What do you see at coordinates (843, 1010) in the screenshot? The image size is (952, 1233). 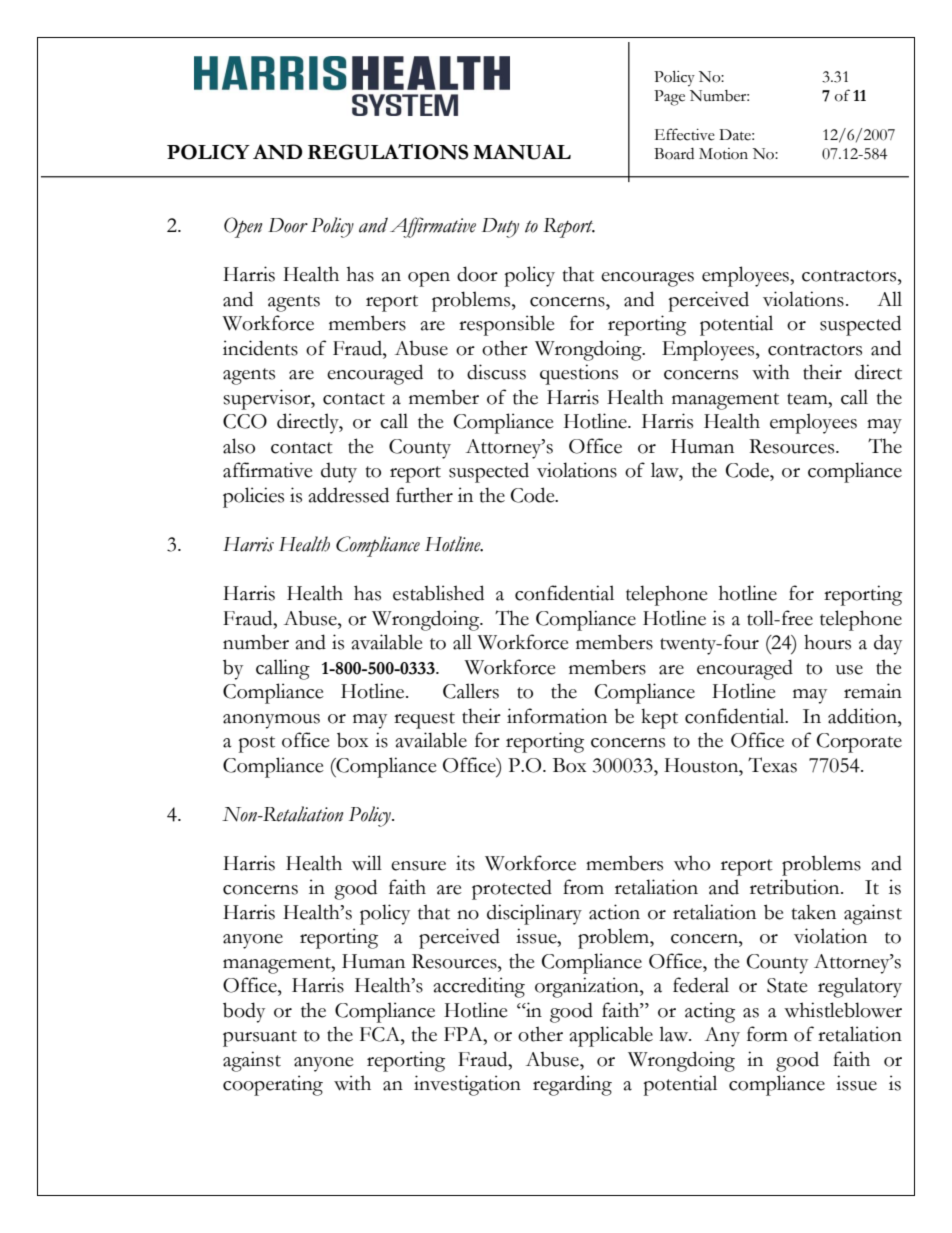 I see `whistleblower` at bounding box center [843, 1010].
